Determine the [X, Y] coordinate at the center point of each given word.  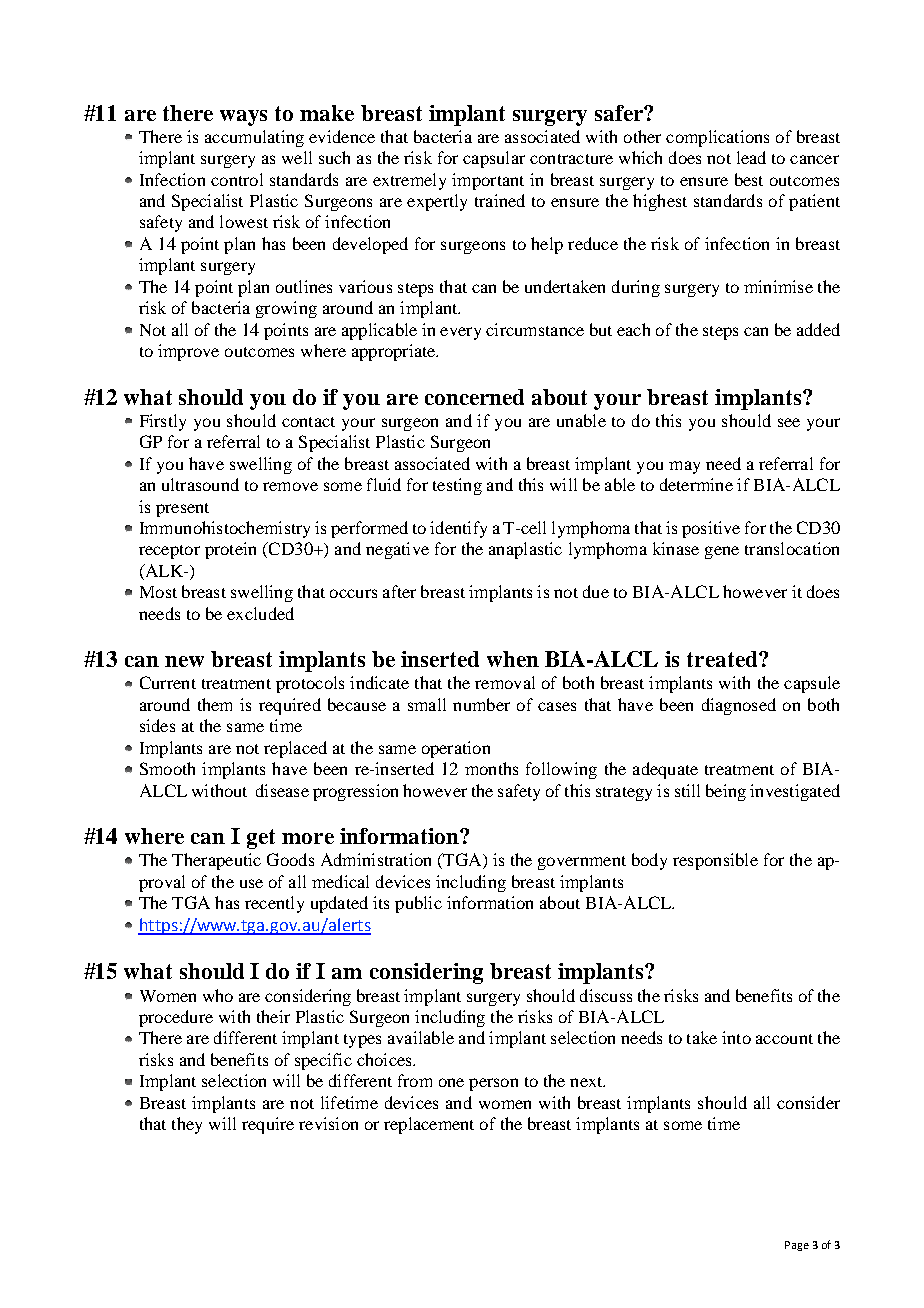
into [736, 1037]
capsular [494, 159]
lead [751, 157]
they [187, 1125]
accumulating [254, 138]
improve [188, 352]
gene [722, 552]
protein [230, 550]
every [460, 333]
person [493, 1084]
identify [458, 529]
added [818, 329]
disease [282, 790]
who [218, 995]
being [726, 792]
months [491, 768]
